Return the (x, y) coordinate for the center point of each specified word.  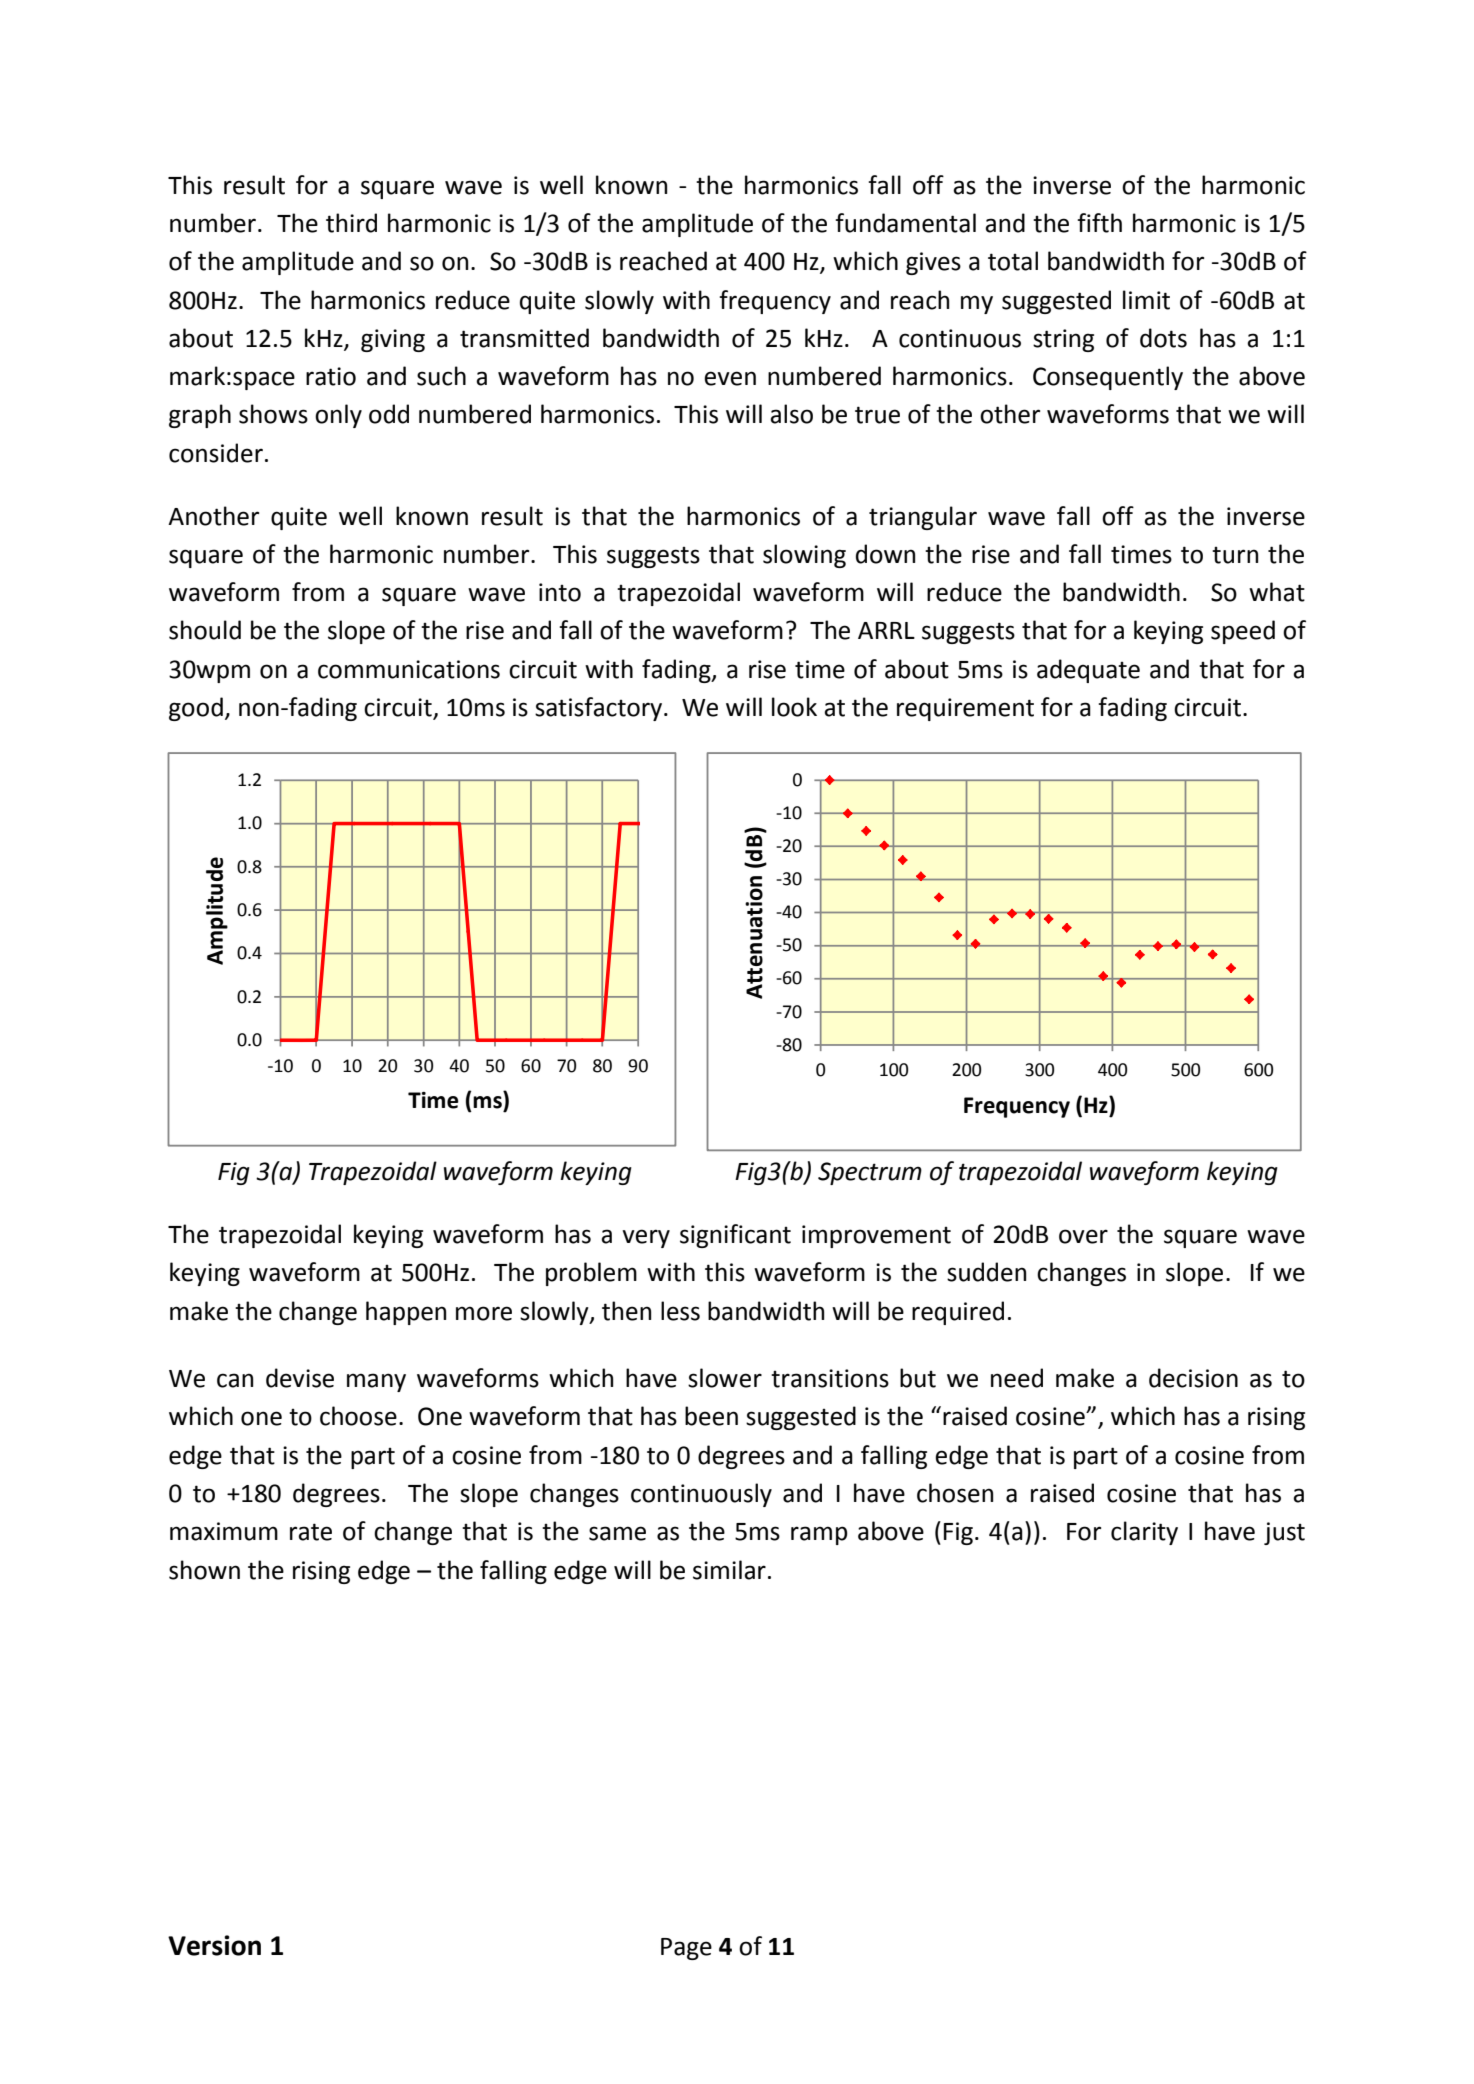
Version (214, 1945)
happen (406, 1313)
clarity (1144, 1533)
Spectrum (870, 1173)
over (1083, 1236)
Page (686, 1949)
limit (1146, 300)
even (730, 378)
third (351, 223)
